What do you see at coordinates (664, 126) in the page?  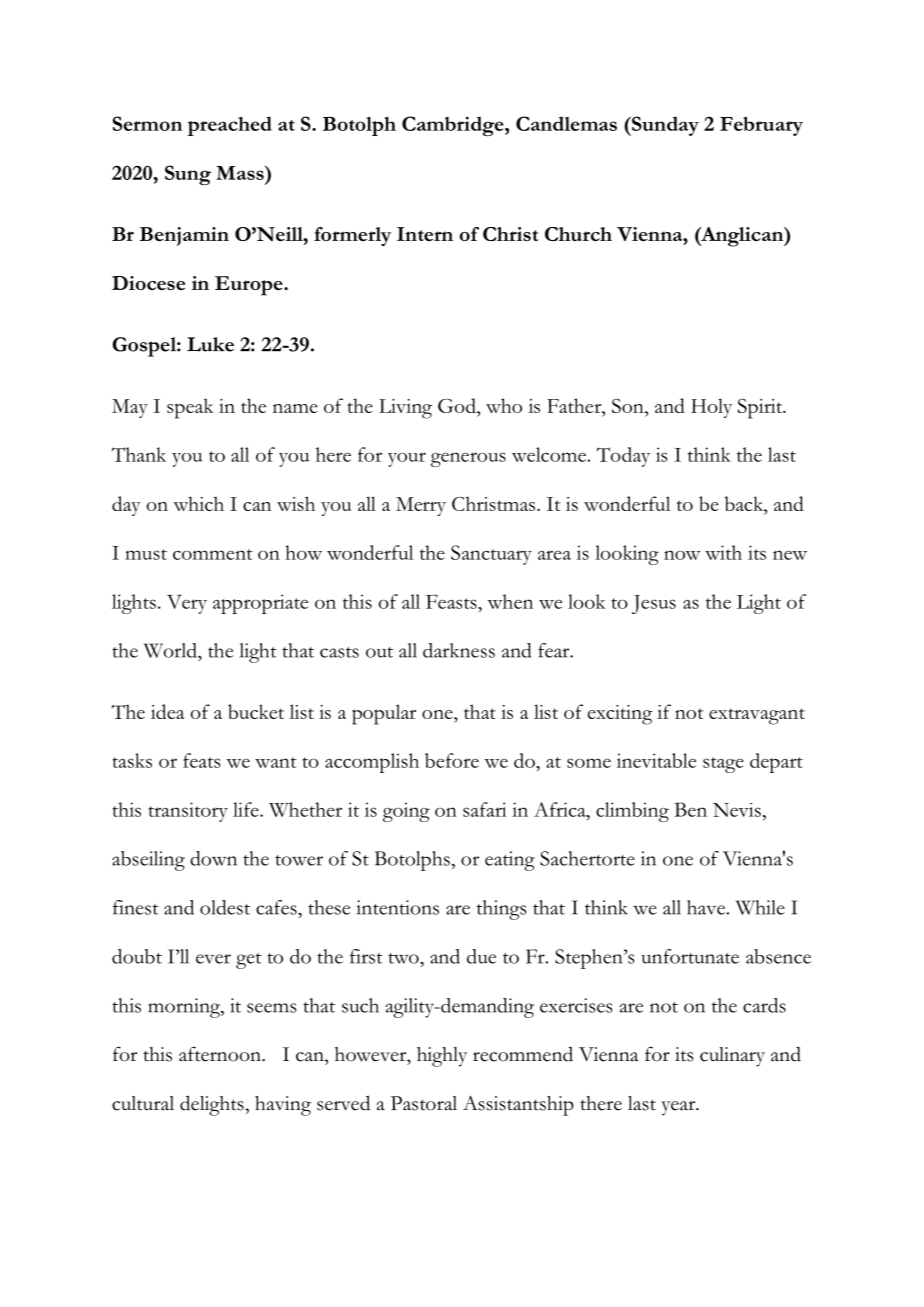 I see `Sunday` at bounding box center [664, 126].
